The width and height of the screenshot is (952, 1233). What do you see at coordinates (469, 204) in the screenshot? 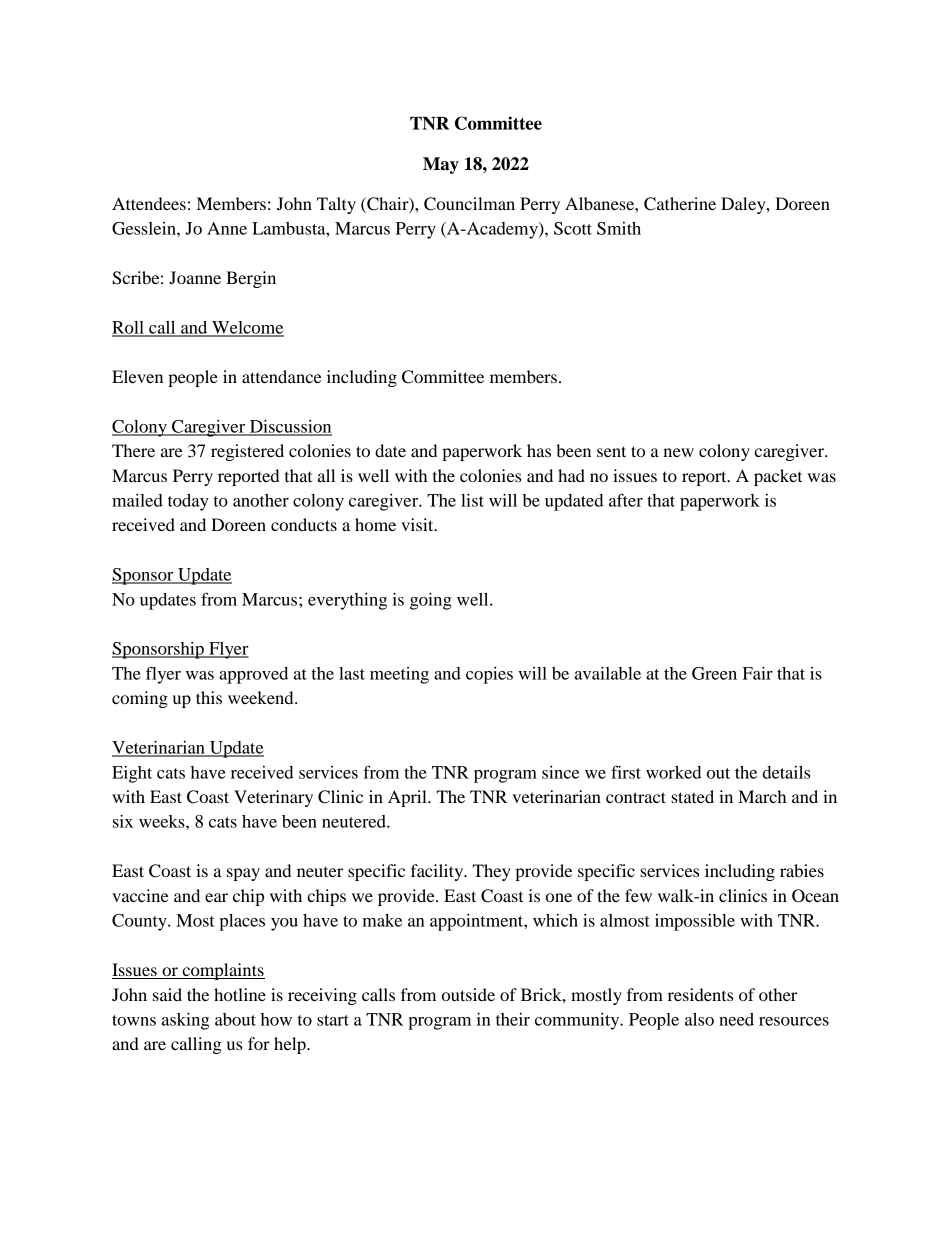
I see `Councilman` at bounding box center [469, 204].
